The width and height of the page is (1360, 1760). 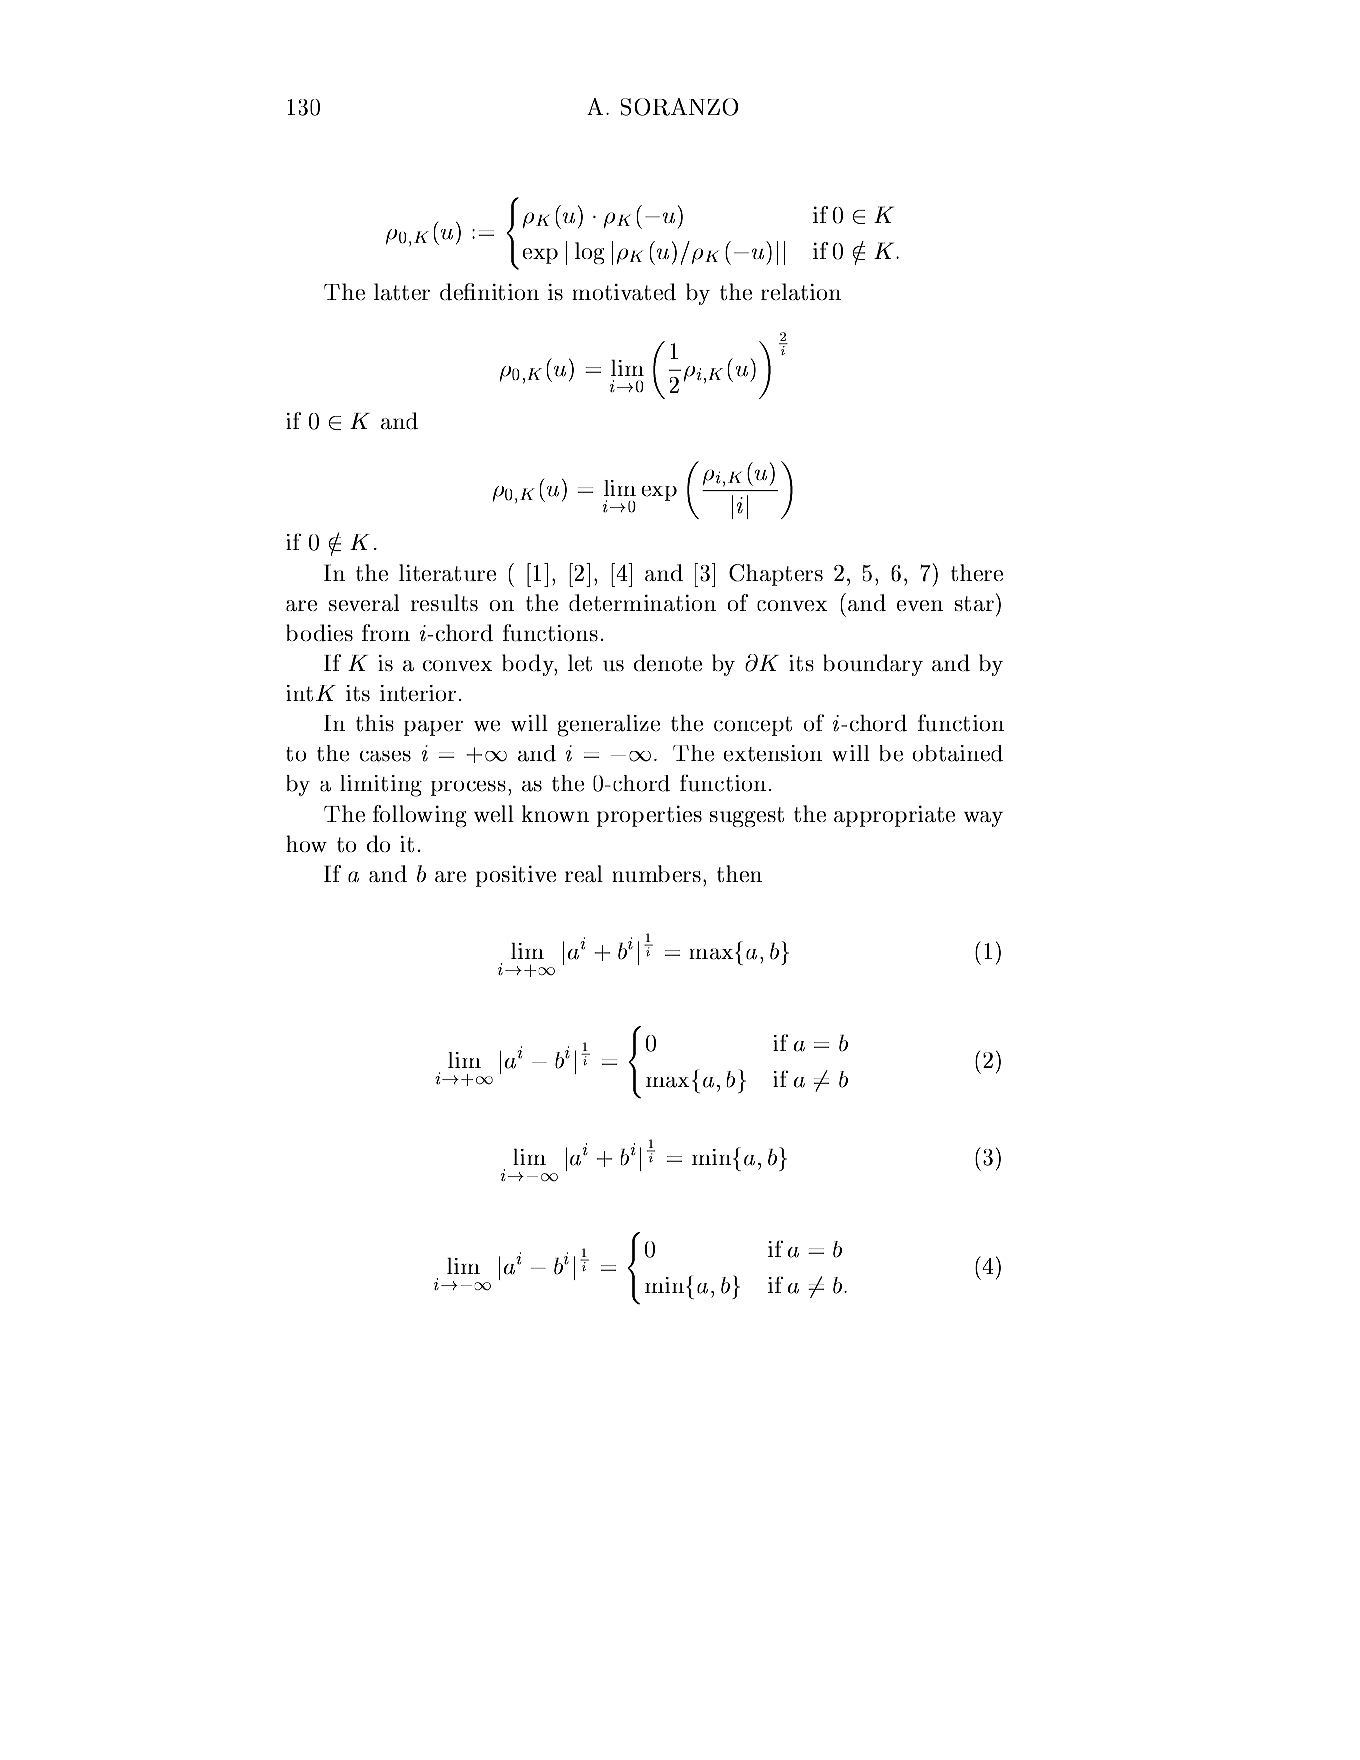 I want to click on literature, so click(x=447, y=572).
